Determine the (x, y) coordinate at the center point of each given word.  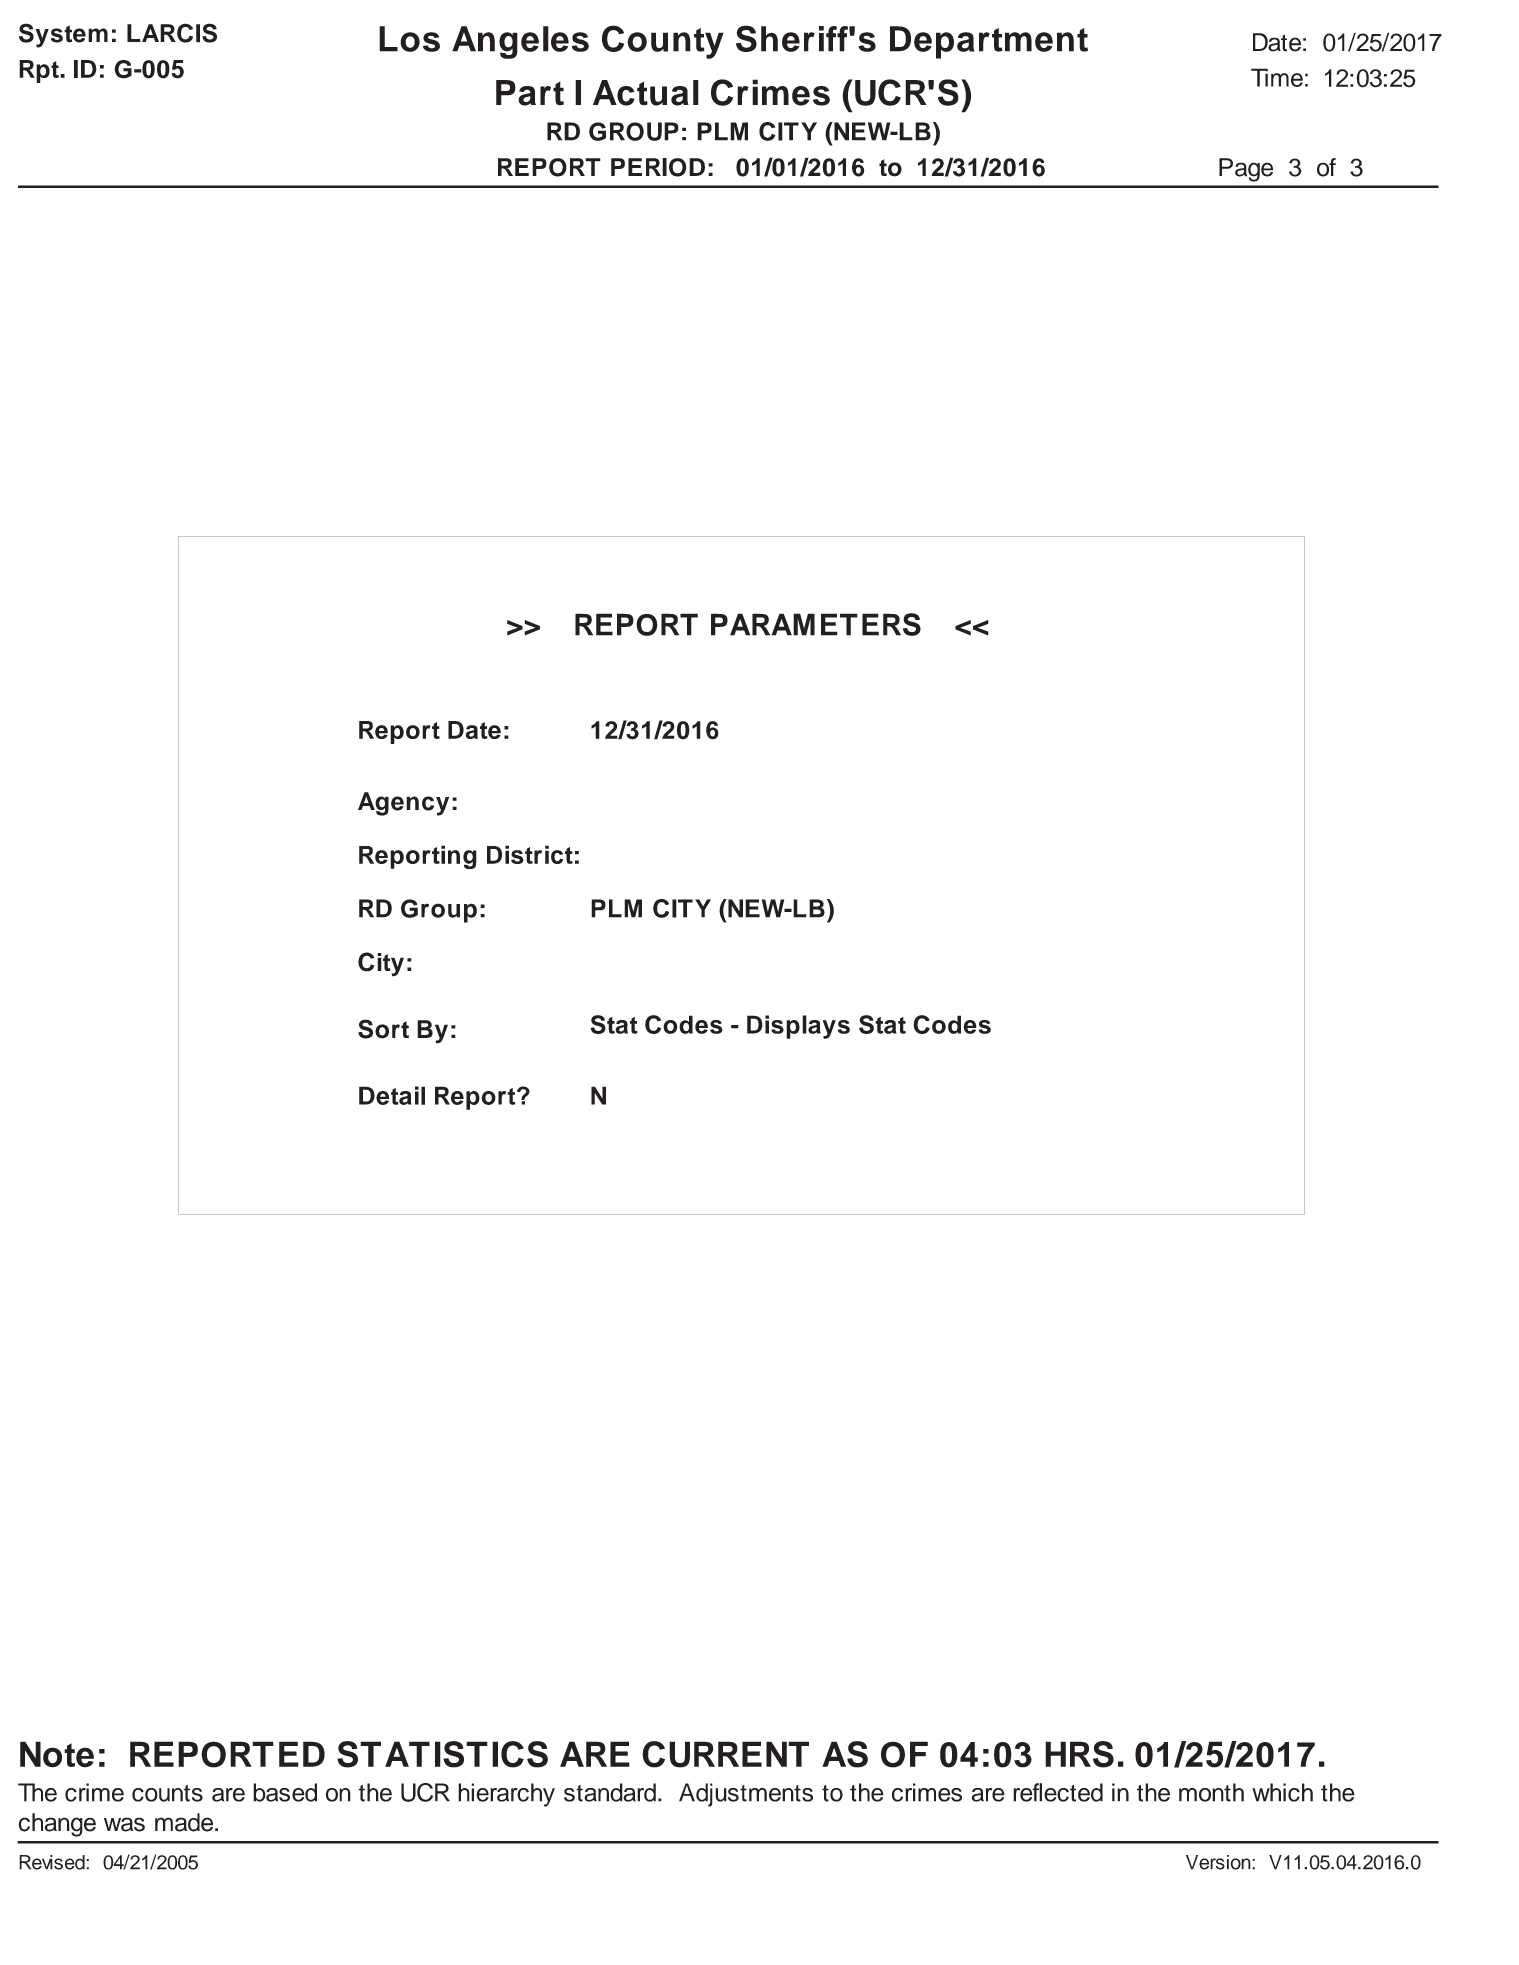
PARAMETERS (816, 624)
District (530, 854)
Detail (392, 1095)
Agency (403, 804)
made (185, 1822)
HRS (1079, 1754)
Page (1246, 170)
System (63, 35)
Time (1277, 77)
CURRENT (725, 1754)
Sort (383, 1029)
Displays (798, 1027)
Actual (646, 93)
